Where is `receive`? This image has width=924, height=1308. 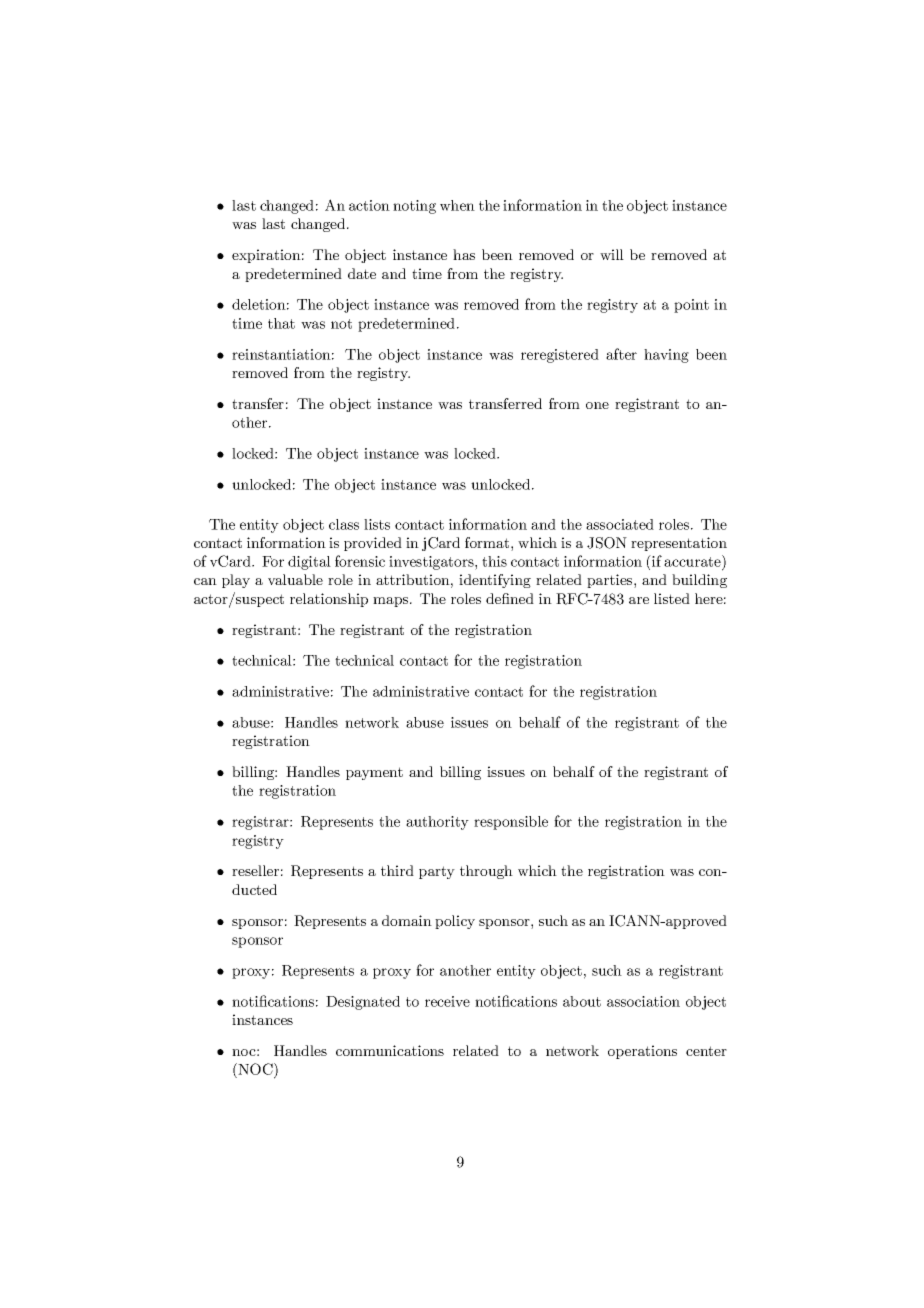 receive is located at coordinates (447, 1001).
